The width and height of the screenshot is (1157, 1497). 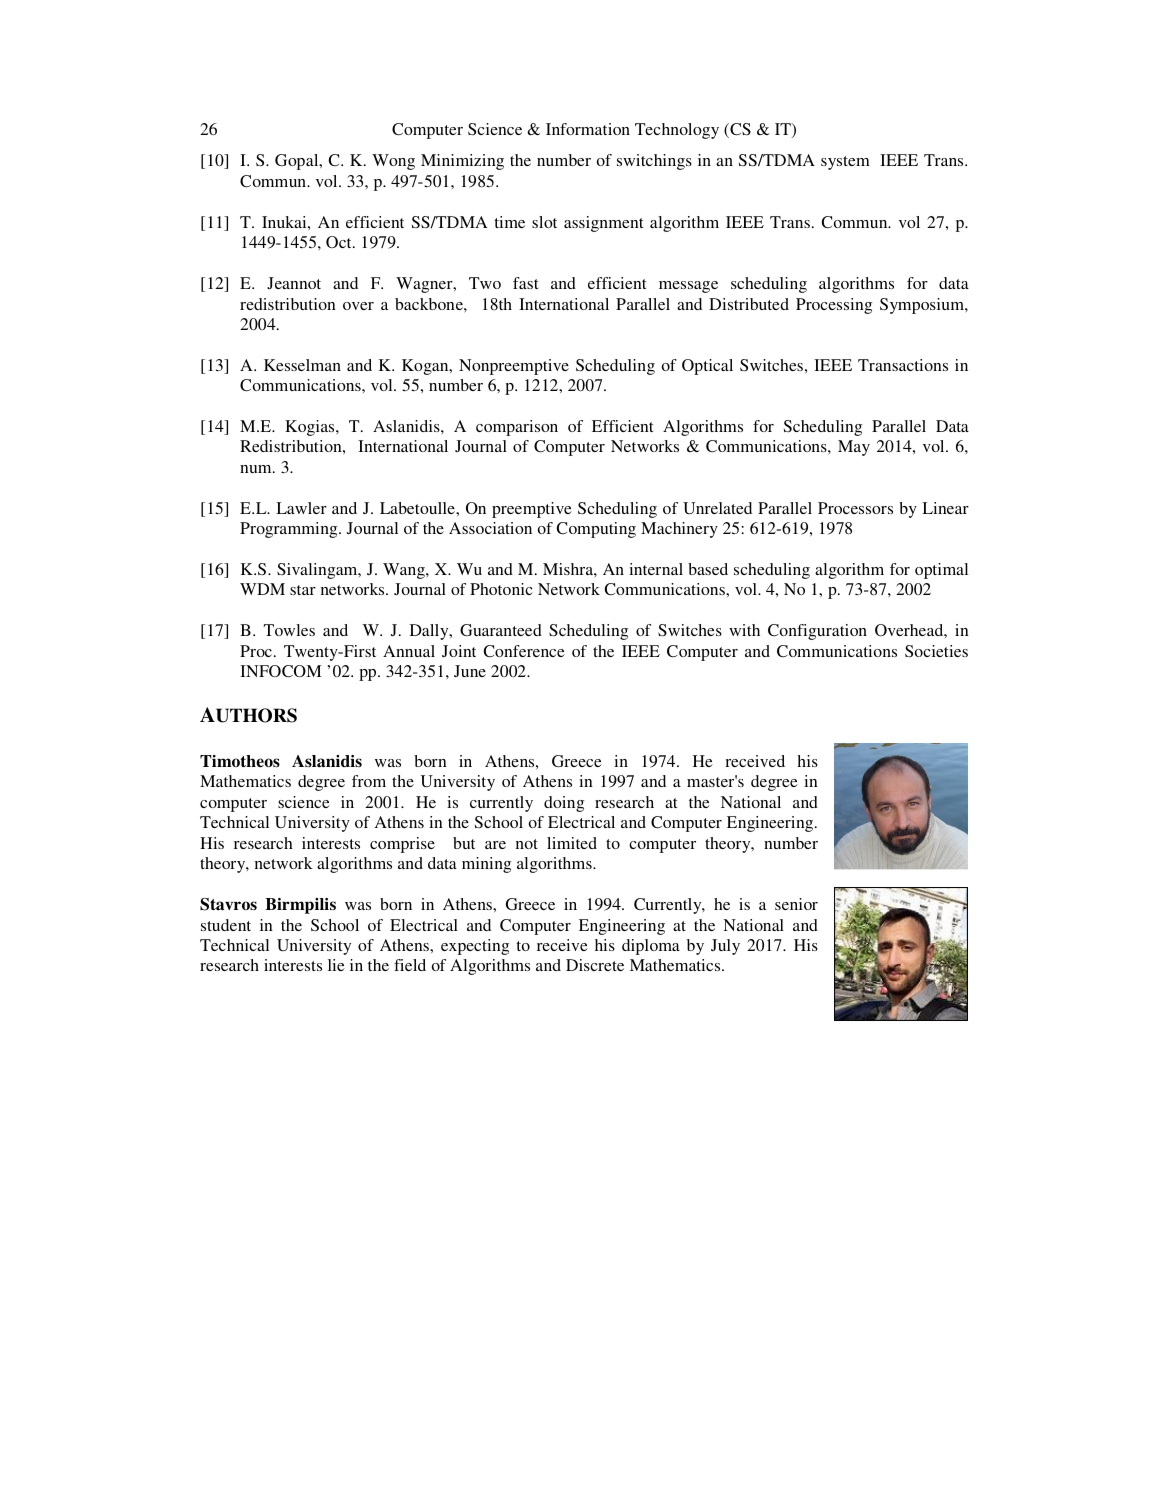 I want to click on system, so click(x=845, y=163).
